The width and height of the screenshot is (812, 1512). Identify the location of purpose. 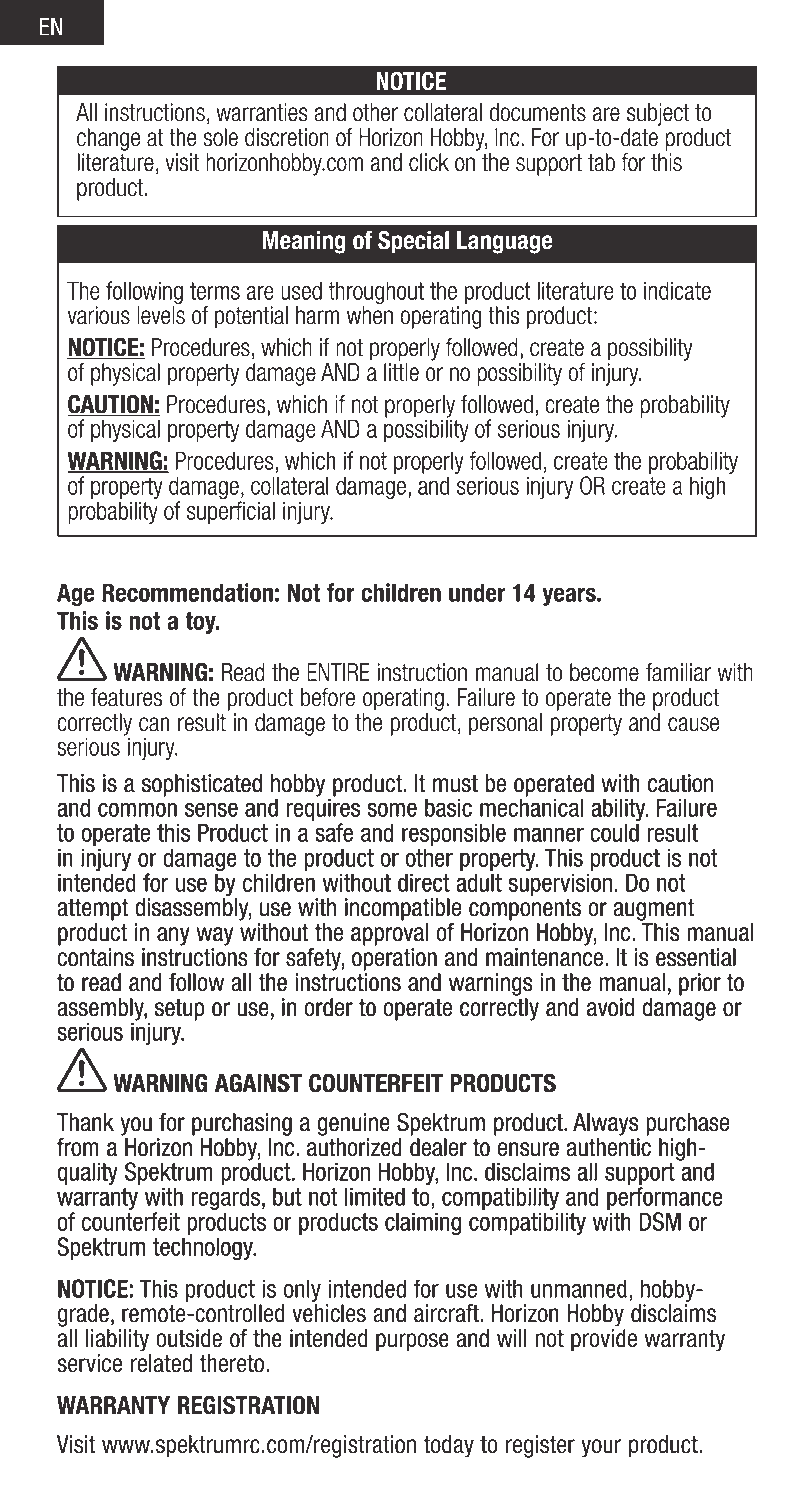
(412, 1342).
